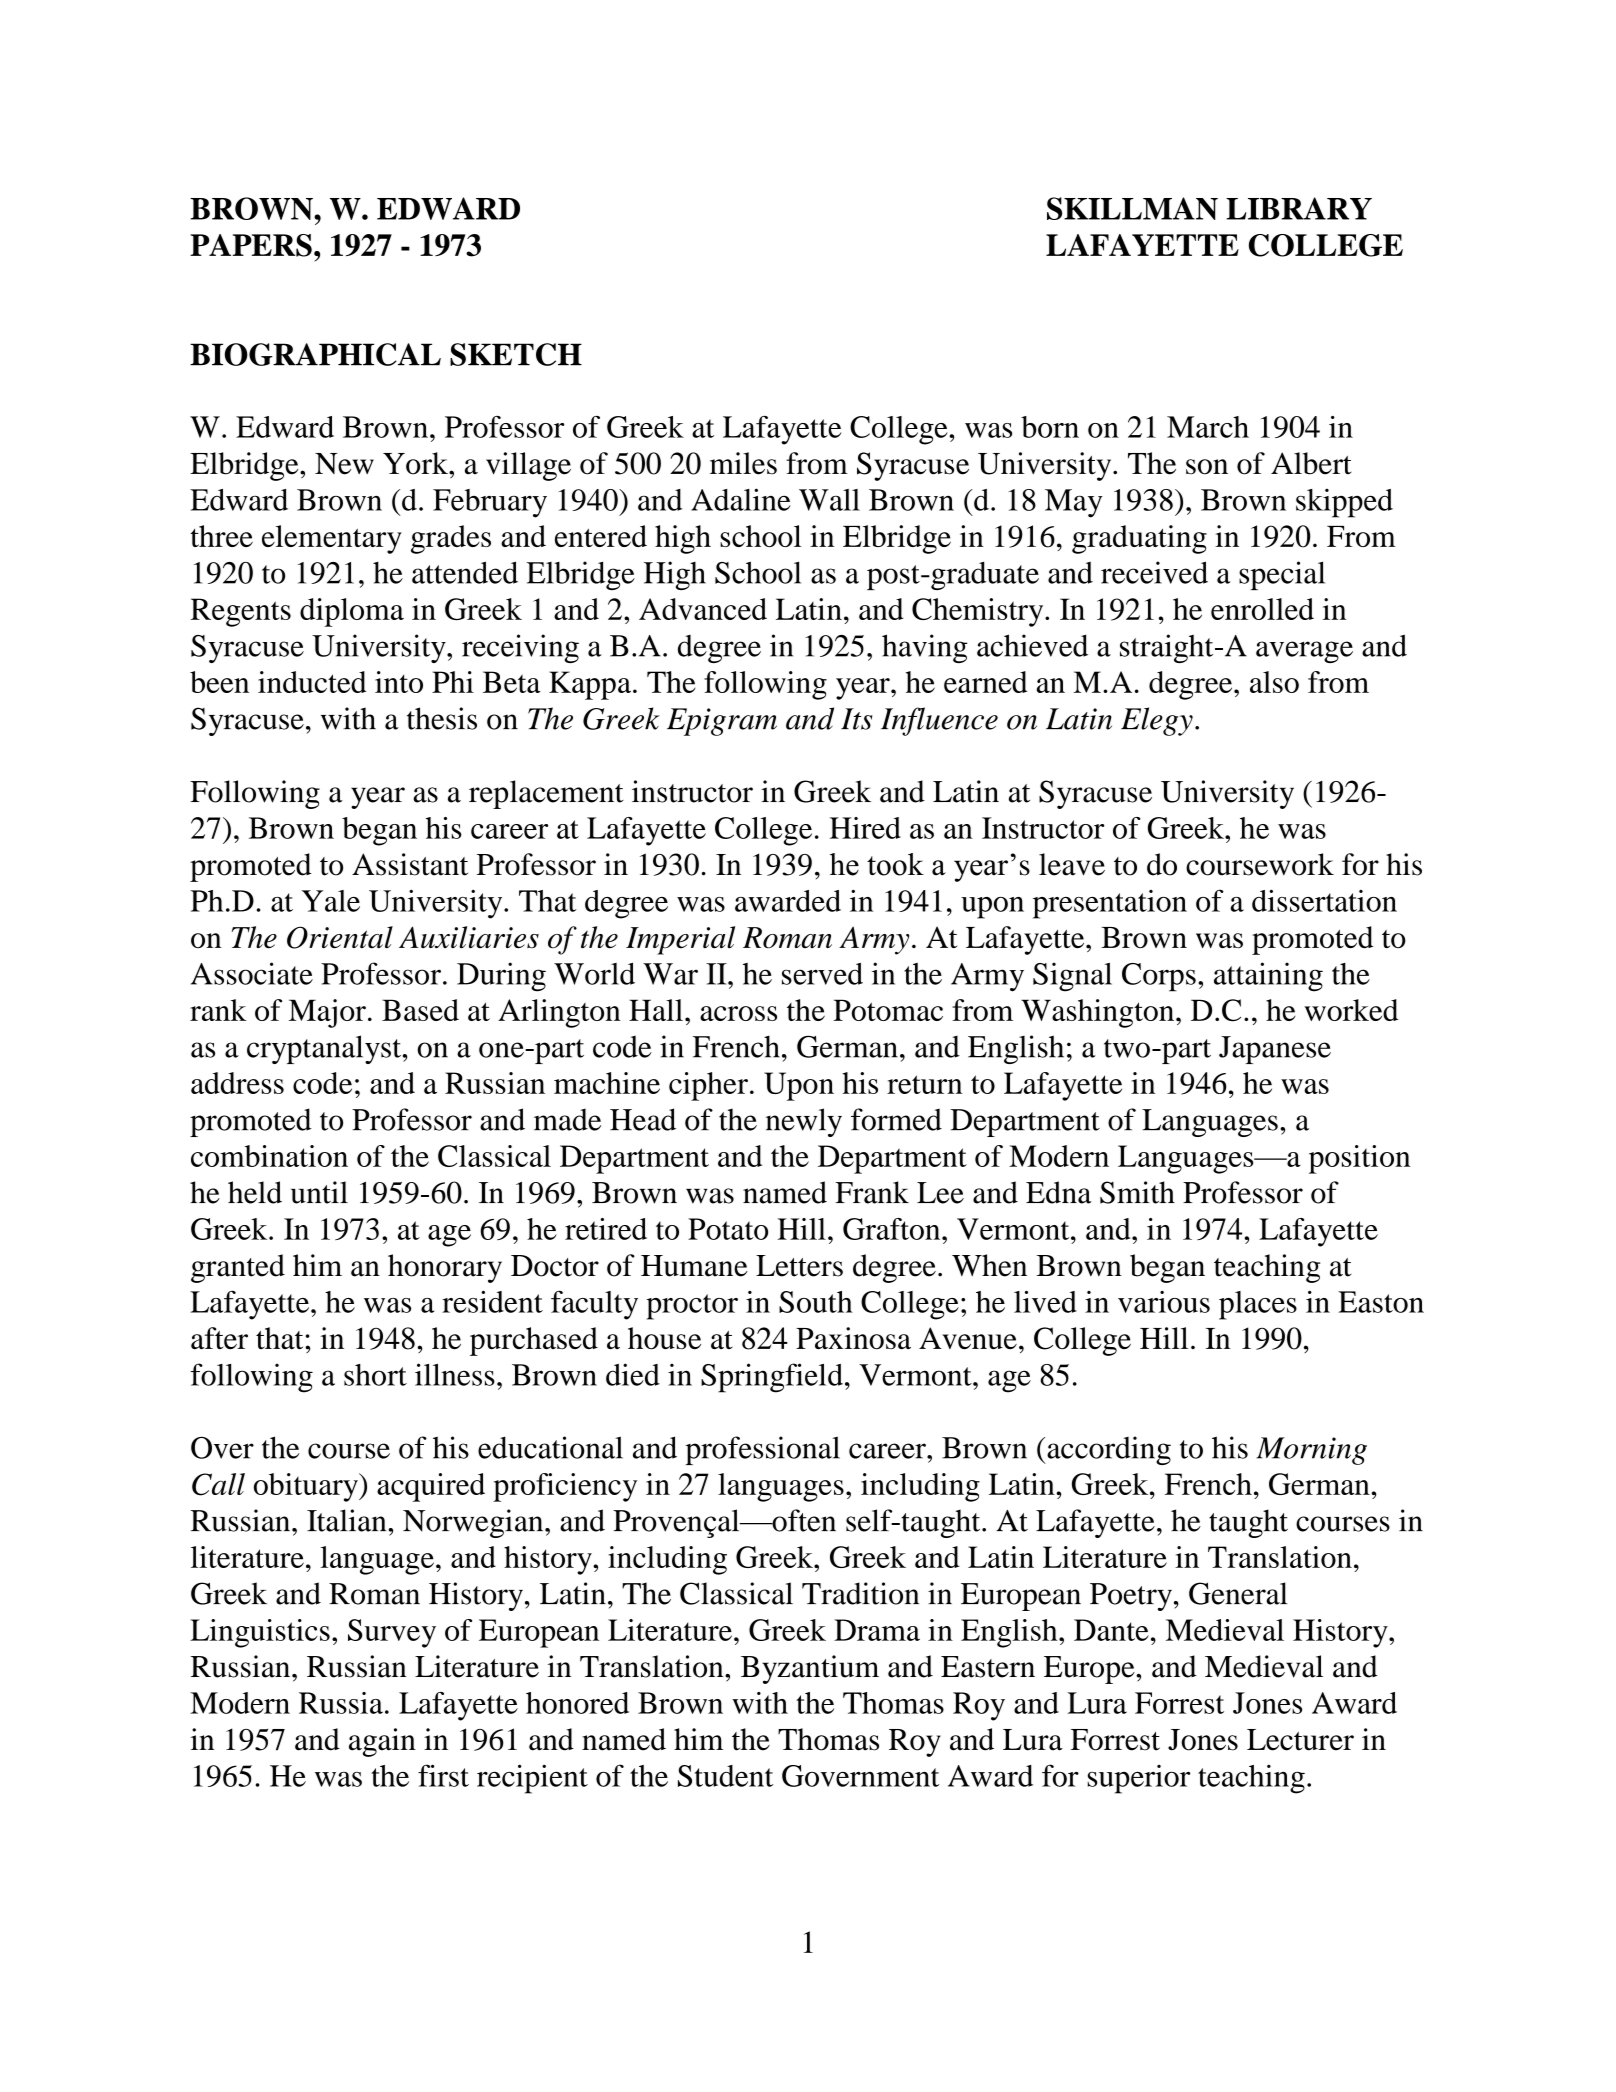 The image size is (1616, 2092). What do you see at coordinates (810, 1669) in the image?
I see `Byzantium` at bounding box center [810, 1669].
